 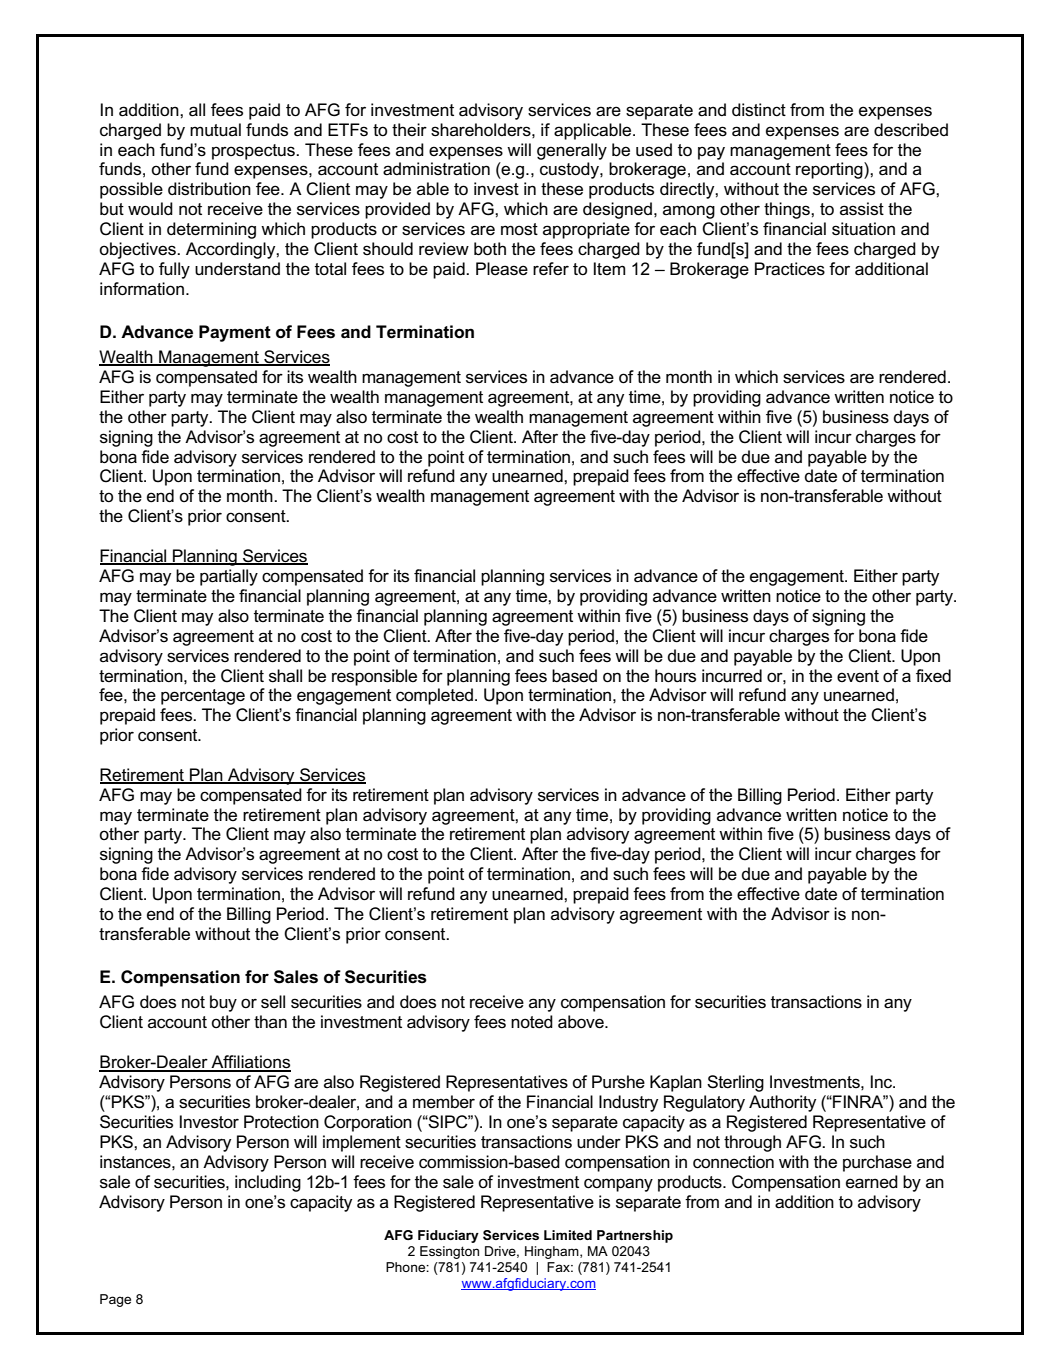 I want to click on event, so click(x=858, y=676).
